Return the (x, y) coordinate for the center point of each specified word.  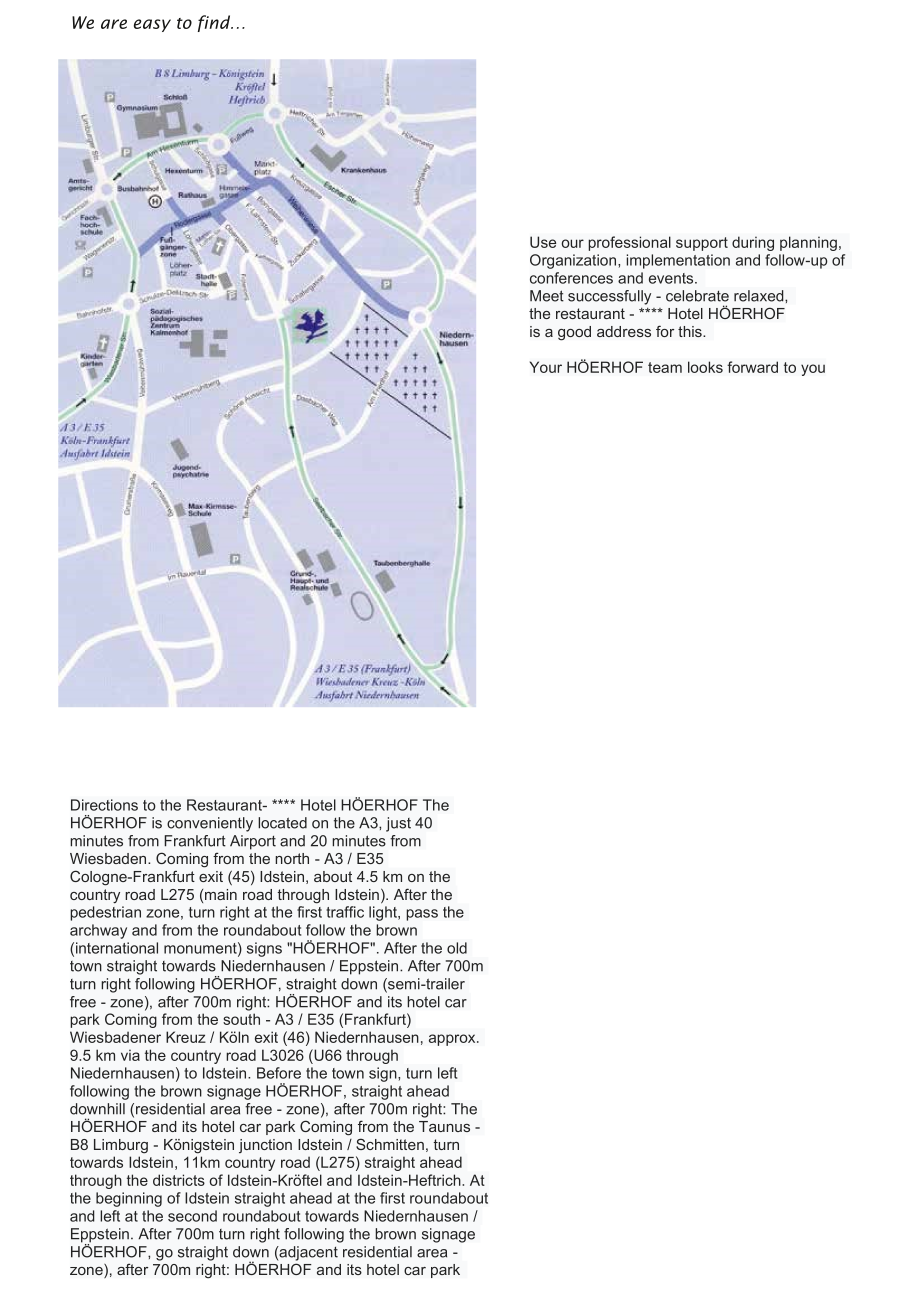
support (702, 244)
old (457, 948)
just (398, 824)
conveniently (210, 824)
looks (705, 367)
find (215, 23)
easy (152, 25)
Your (546, 367)
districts (179, 1180)
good (574, 333)
